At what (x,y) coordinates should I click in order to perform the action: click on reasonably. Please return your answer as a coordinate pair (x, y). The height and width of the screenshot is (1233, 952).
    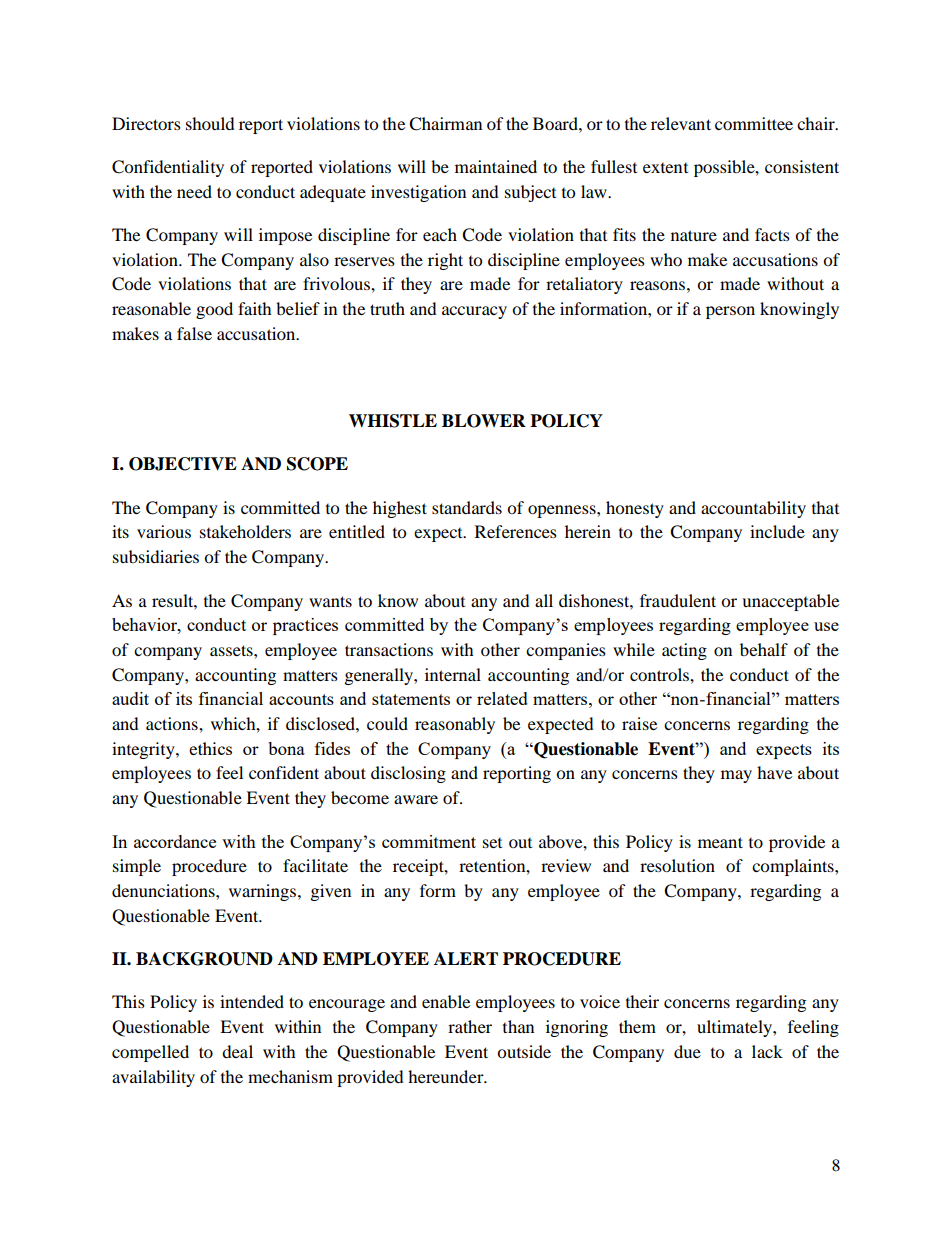
    Looking at the image, I should click on (455, 725).
